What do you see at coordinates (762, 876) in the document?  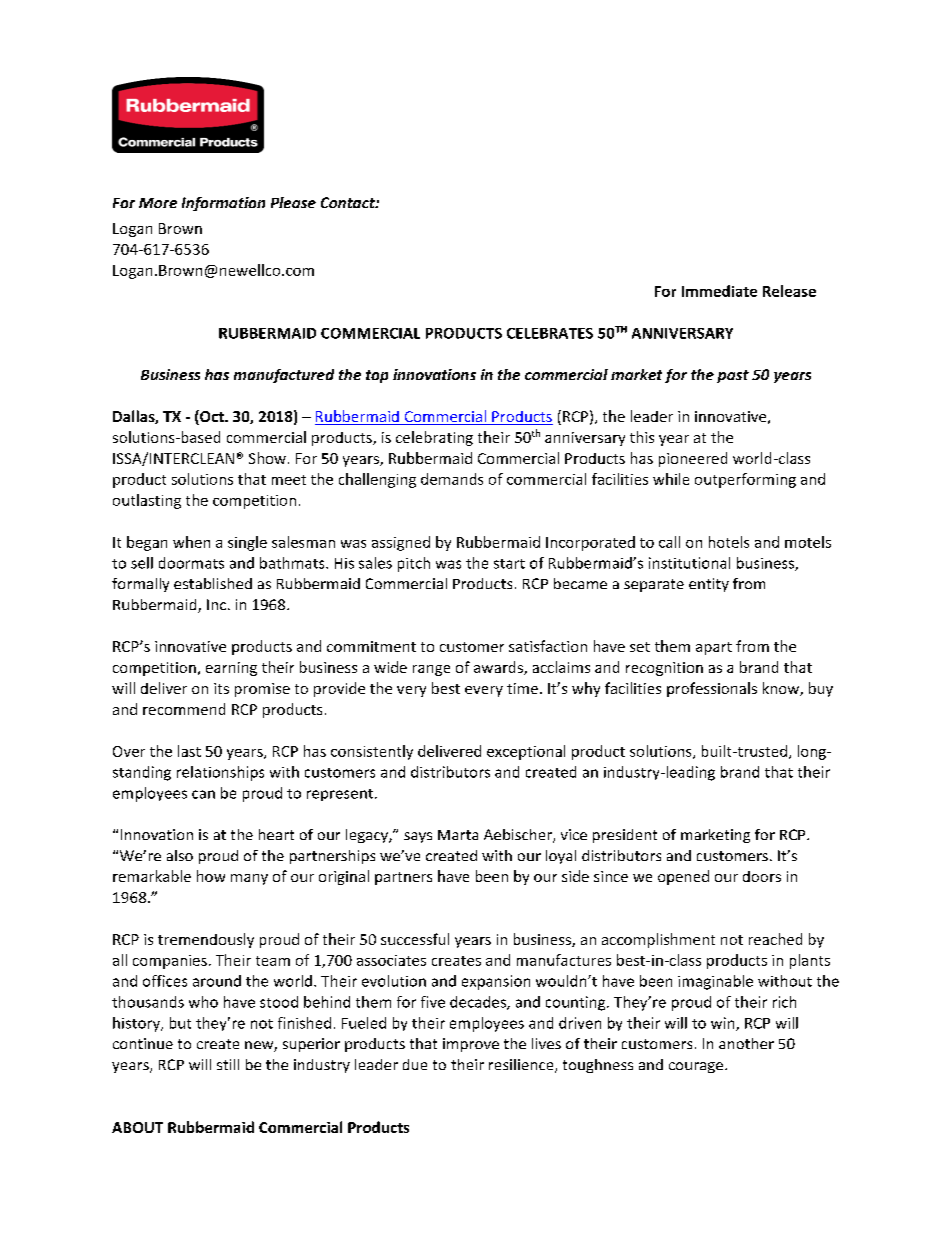 I see `doors` at bounding box center [762, 876].
